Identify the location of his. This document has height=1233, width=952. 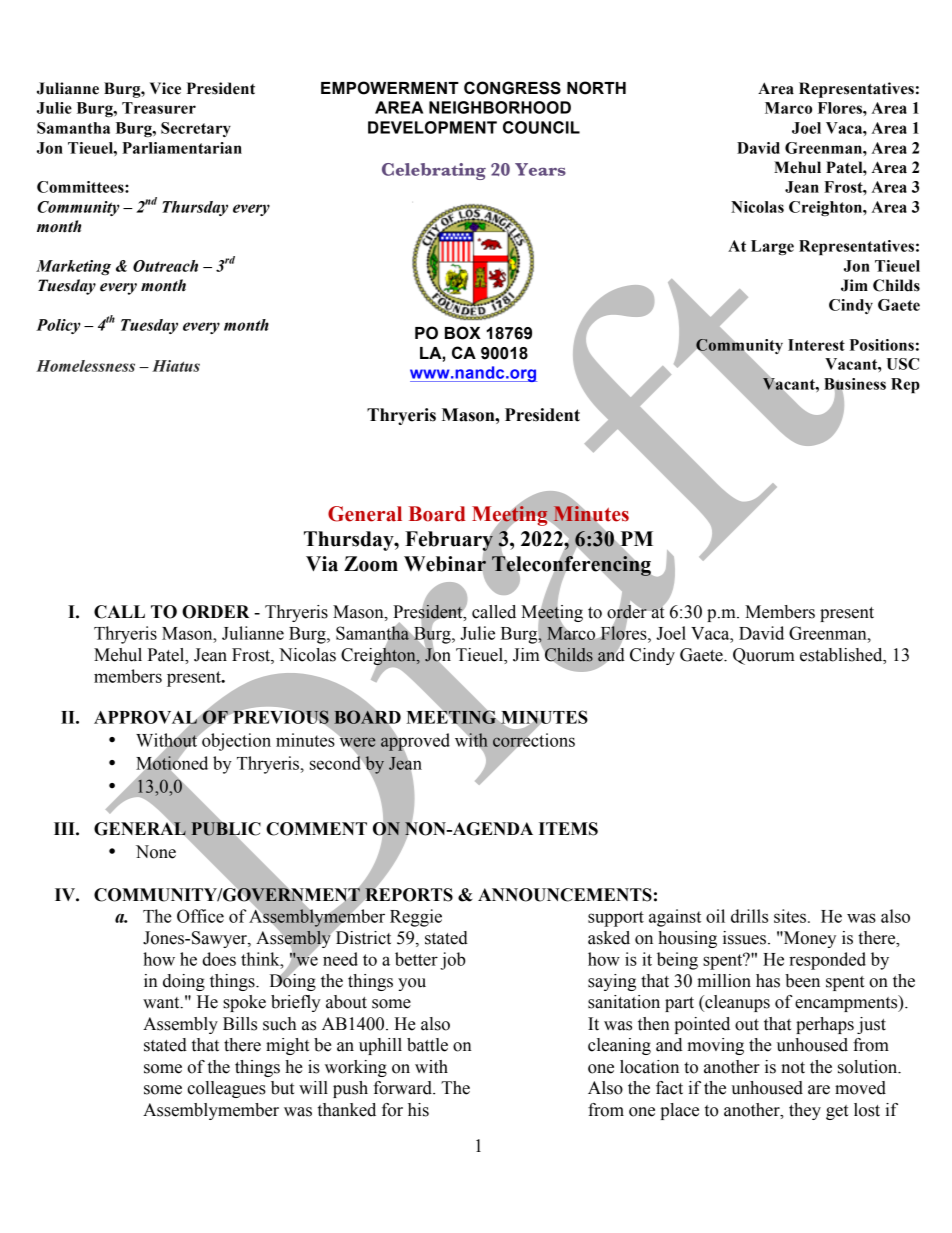
(418, 1110).
